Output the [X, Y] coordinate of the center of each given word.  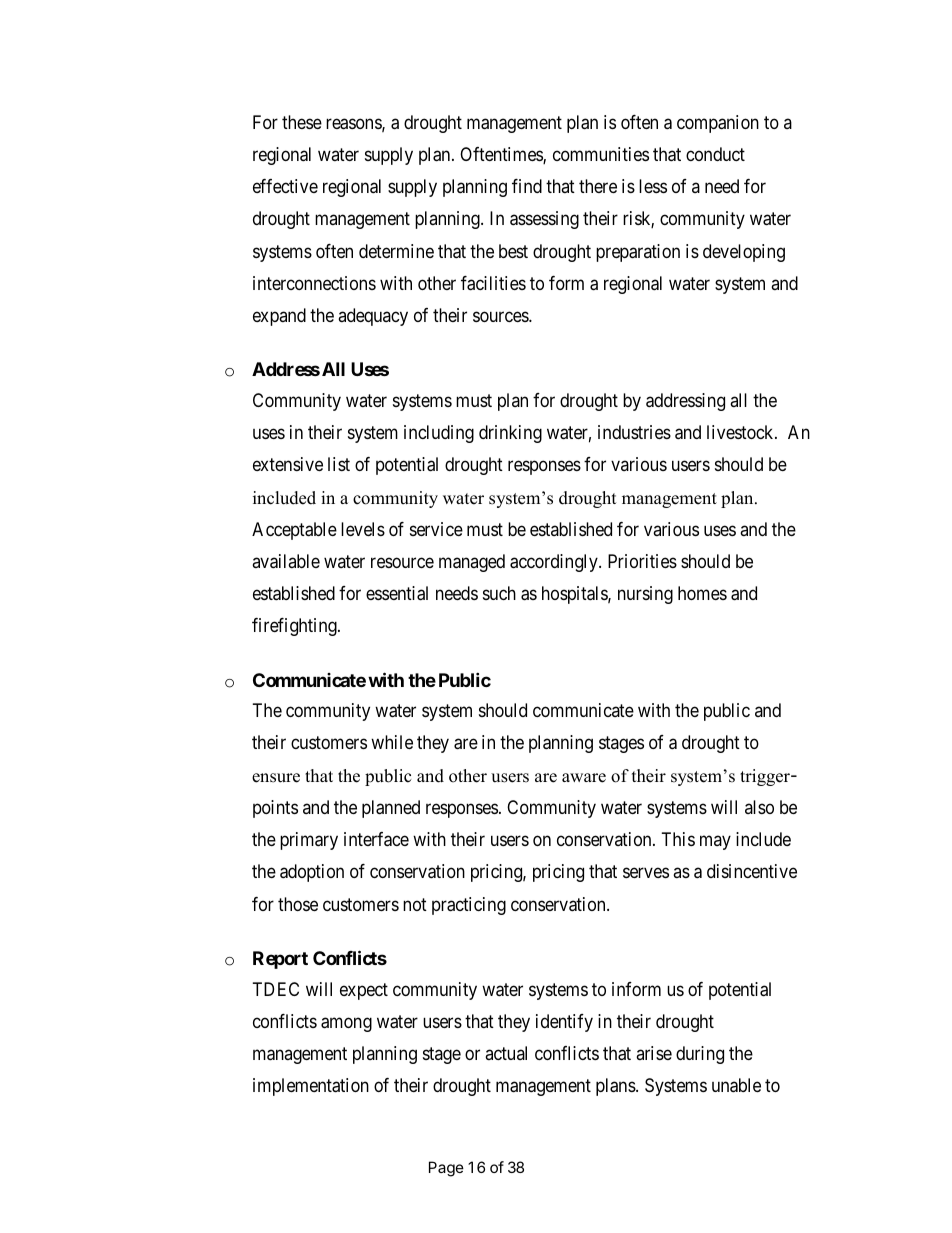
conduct [715, 154]
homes [702, 593]
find [527, 186]
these [302, 122]
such [499, 593]
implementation [311, 1087]
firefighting [295, 627]
